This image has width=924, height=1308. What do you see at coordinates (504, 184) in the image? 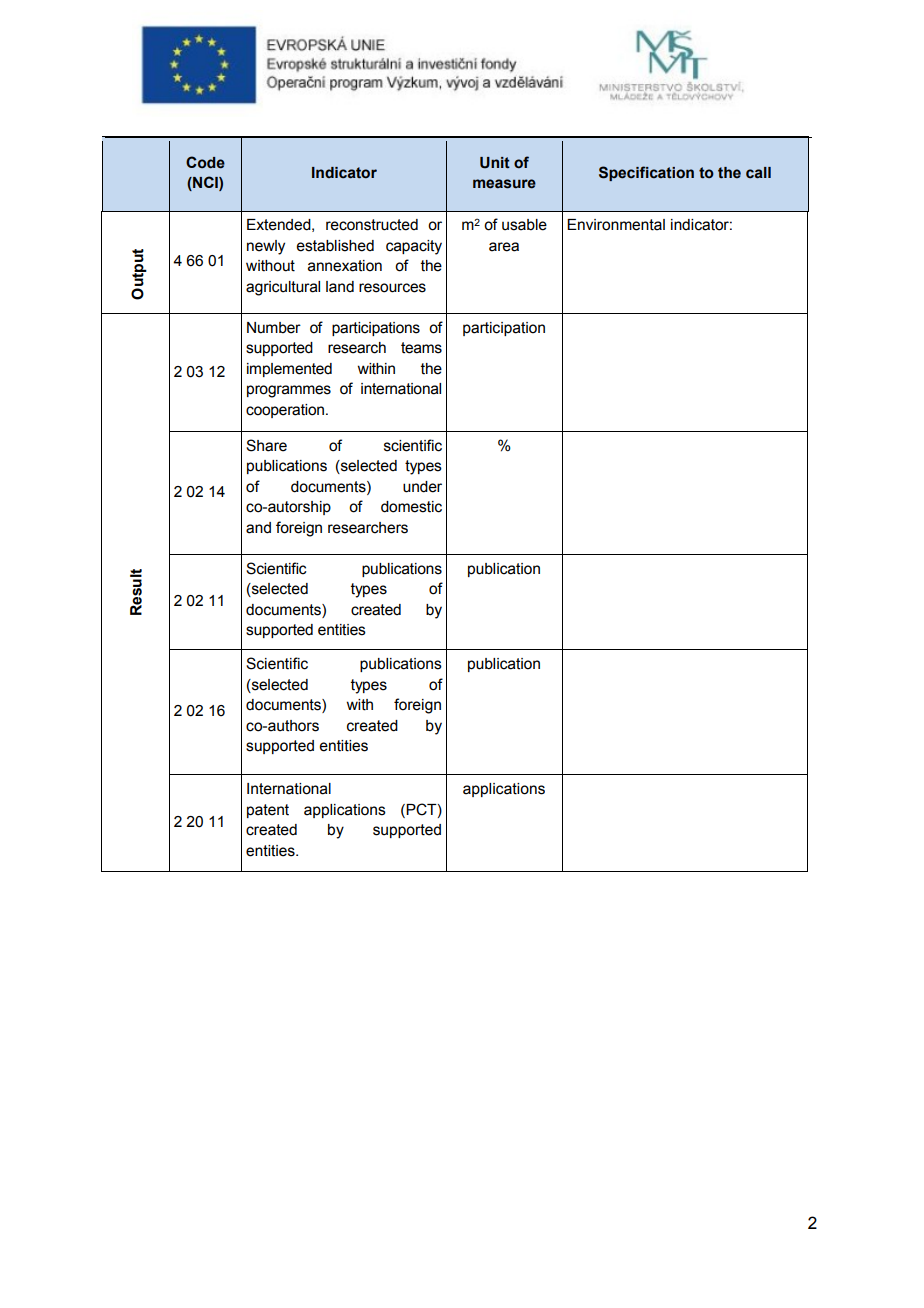
I see `measure` at bounding box center [504, 184].
